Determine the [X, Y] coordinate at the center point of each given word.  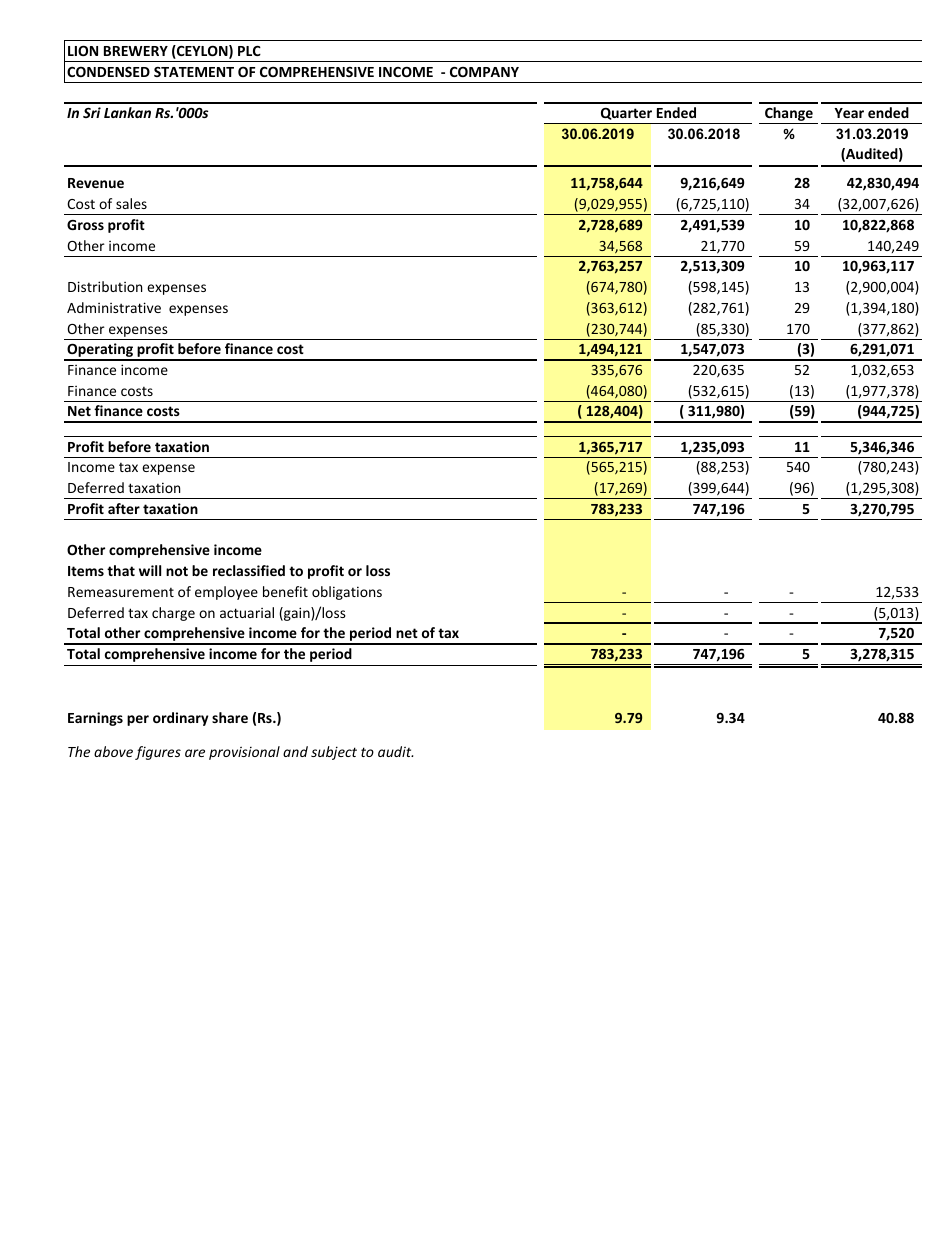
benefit [285, 591]
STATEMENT [194, 72]
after [124, 508]
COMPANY [484, 72]
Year [849, 113]
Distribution [105, 286]
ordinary [180, 719]
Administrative [114, 307]
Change [789, 115]
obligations [347, 593]
